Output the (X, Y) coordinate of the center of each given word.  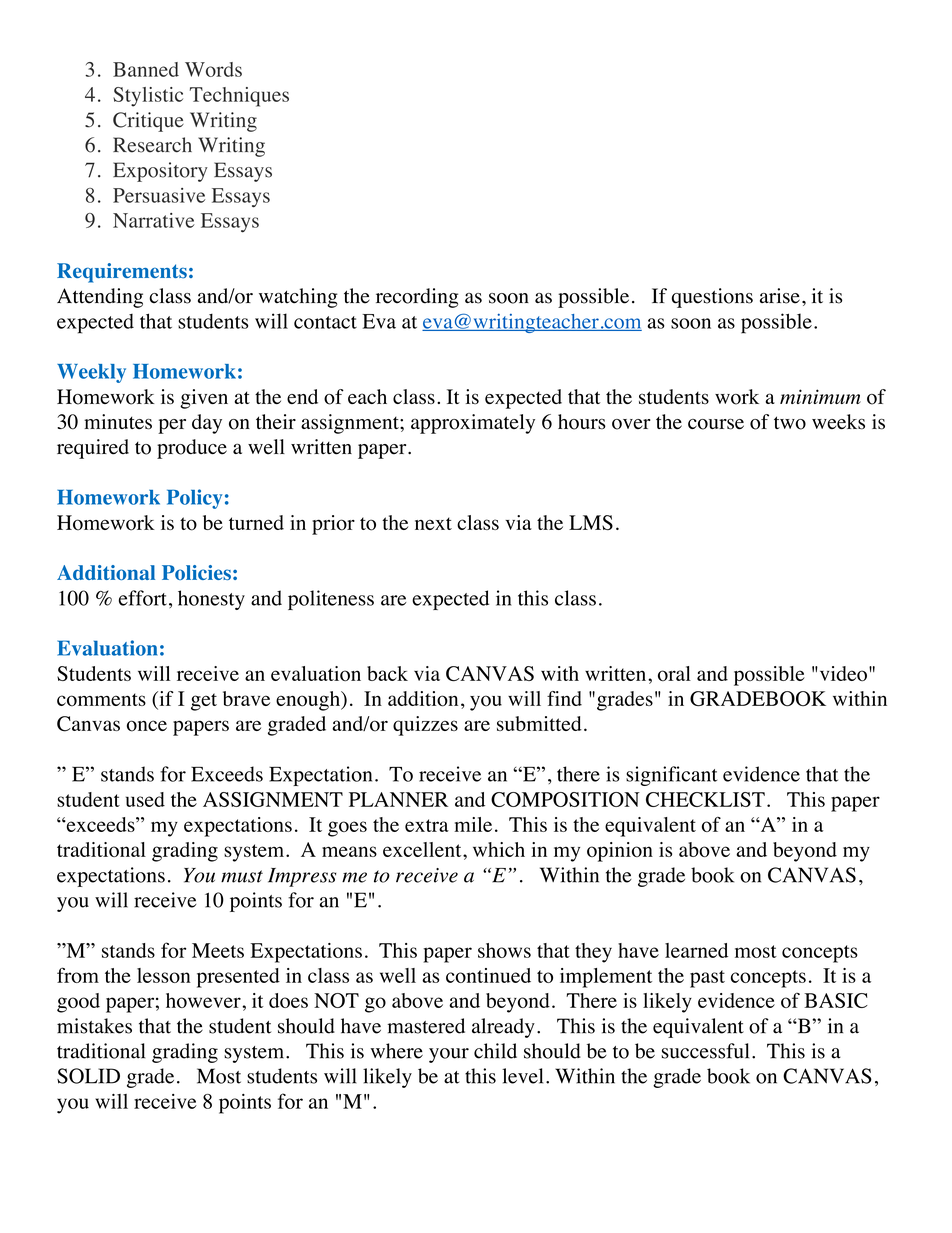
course (716, 424)
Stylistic (148, 97)
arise (780, 296)
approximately (473, 424)
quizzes (425, 726)
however (204, 1000)
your (449, 1055)
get (204, 702)
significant (671, 776)
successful (705, 1051)
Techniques (239, 97)
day (207, 424)
